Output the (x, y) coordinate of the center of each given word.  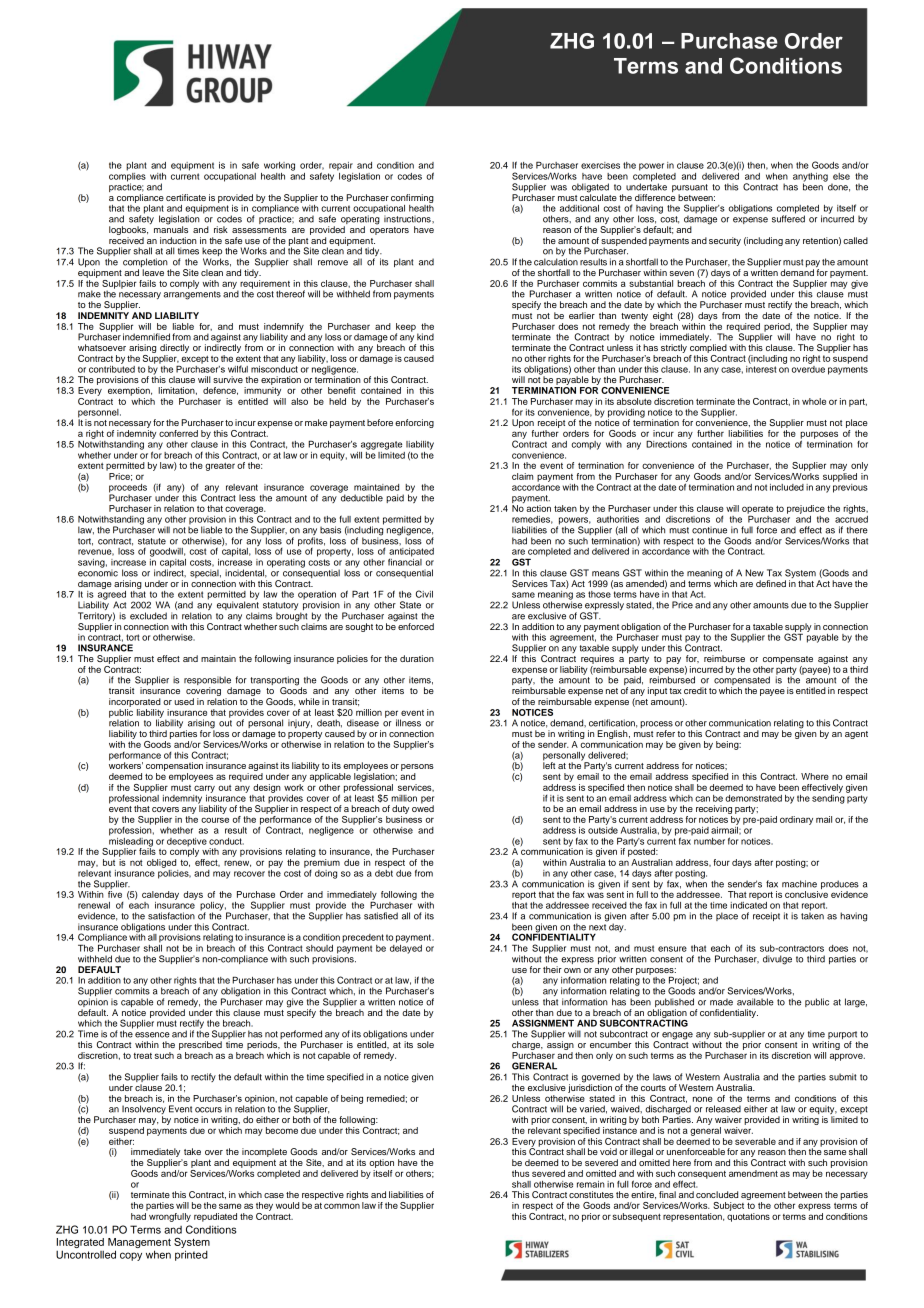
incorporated (135, 702)
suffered (788, 218)
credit (695, 690)
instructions (408, 219)
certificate (186, 197)
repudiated (215, 1217)
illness (408, 723)
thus (520, 1173)
